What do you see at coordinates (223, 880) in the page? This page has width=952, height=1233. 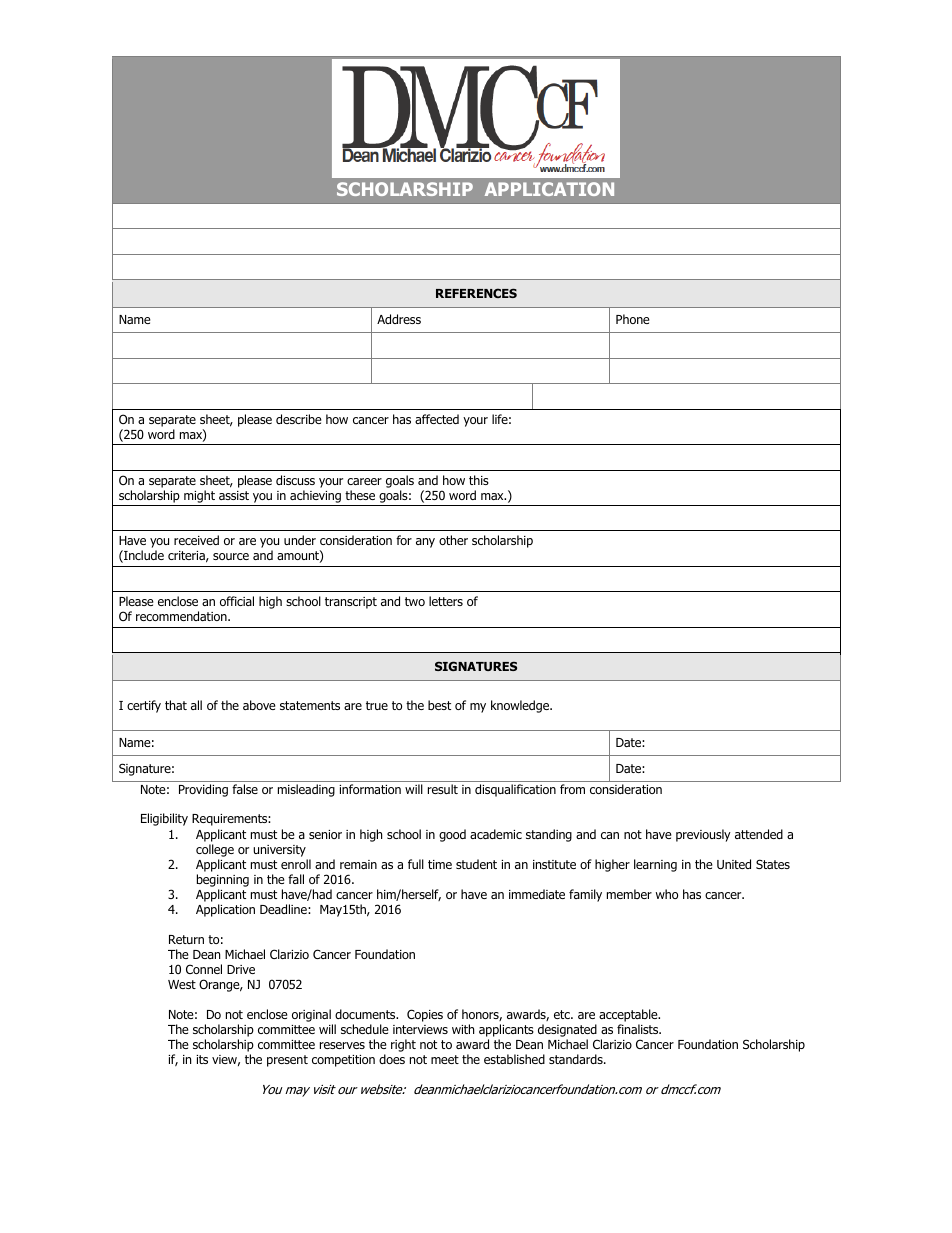 I see `beginning` at bounding box center [223, 880].
